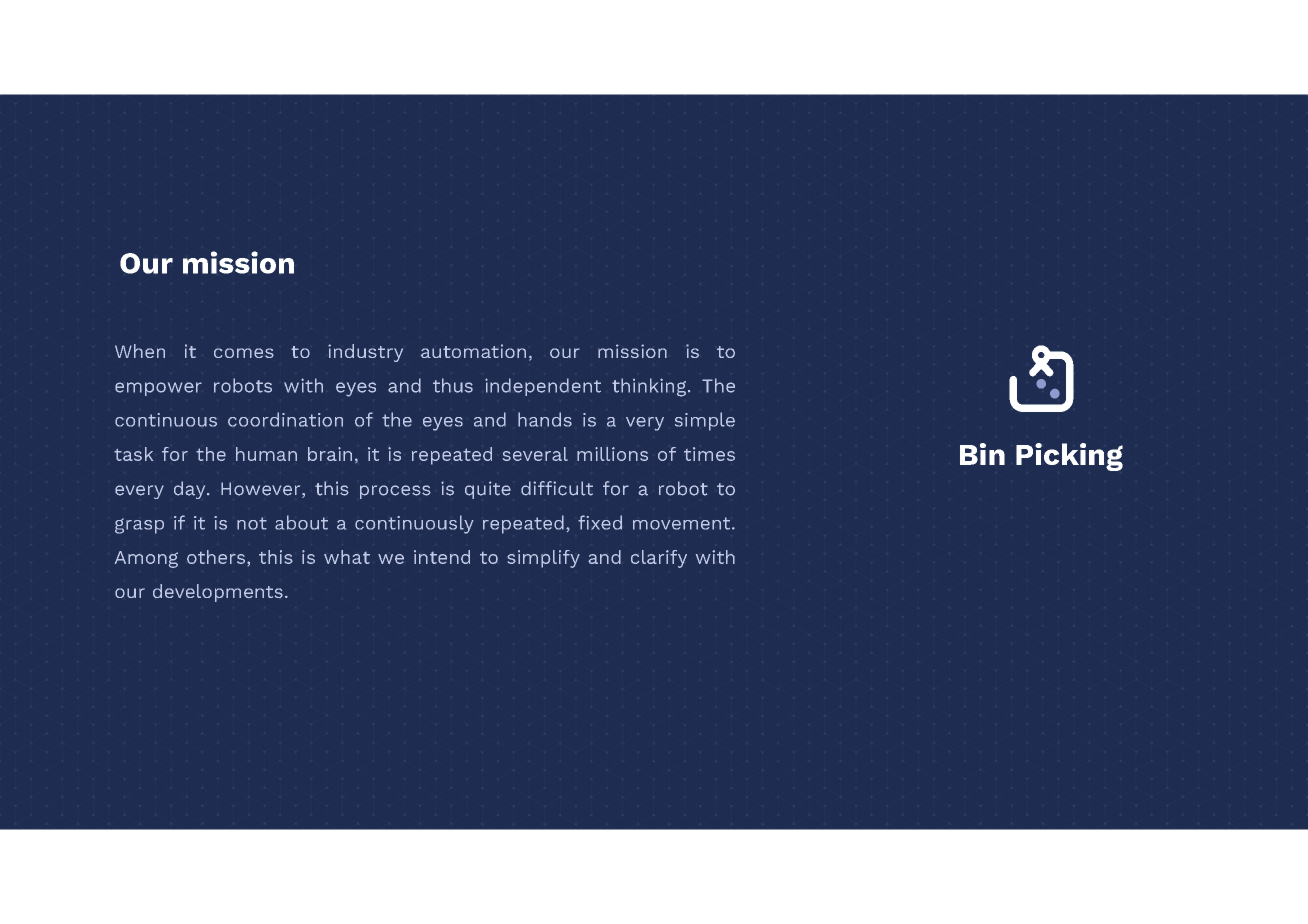  Describe the element at coordinates (252, 523) in the screenshot. I see `not` at that location.
